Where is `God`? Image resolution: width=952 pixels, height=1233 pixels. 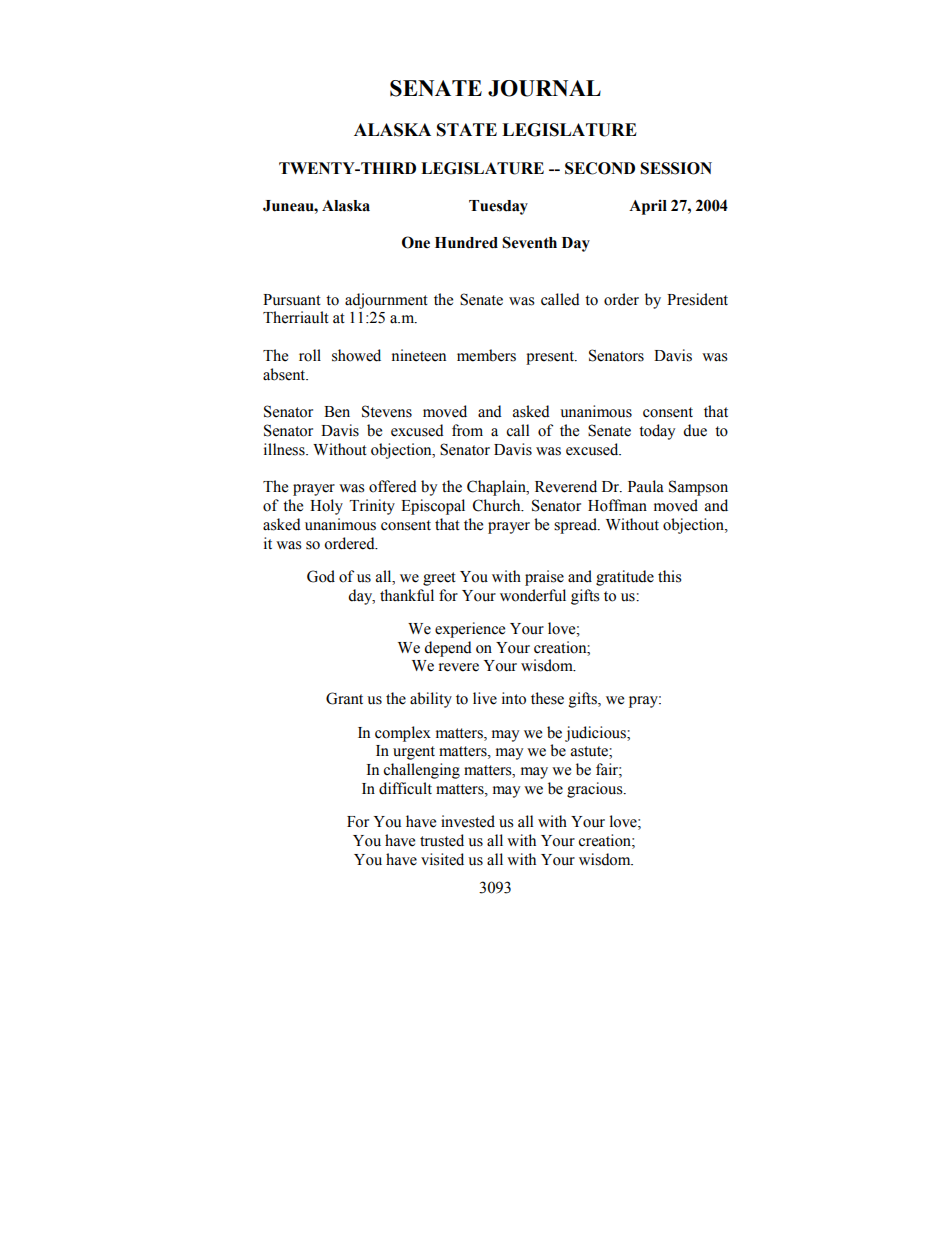
God is located at coordinates (321, 576).
